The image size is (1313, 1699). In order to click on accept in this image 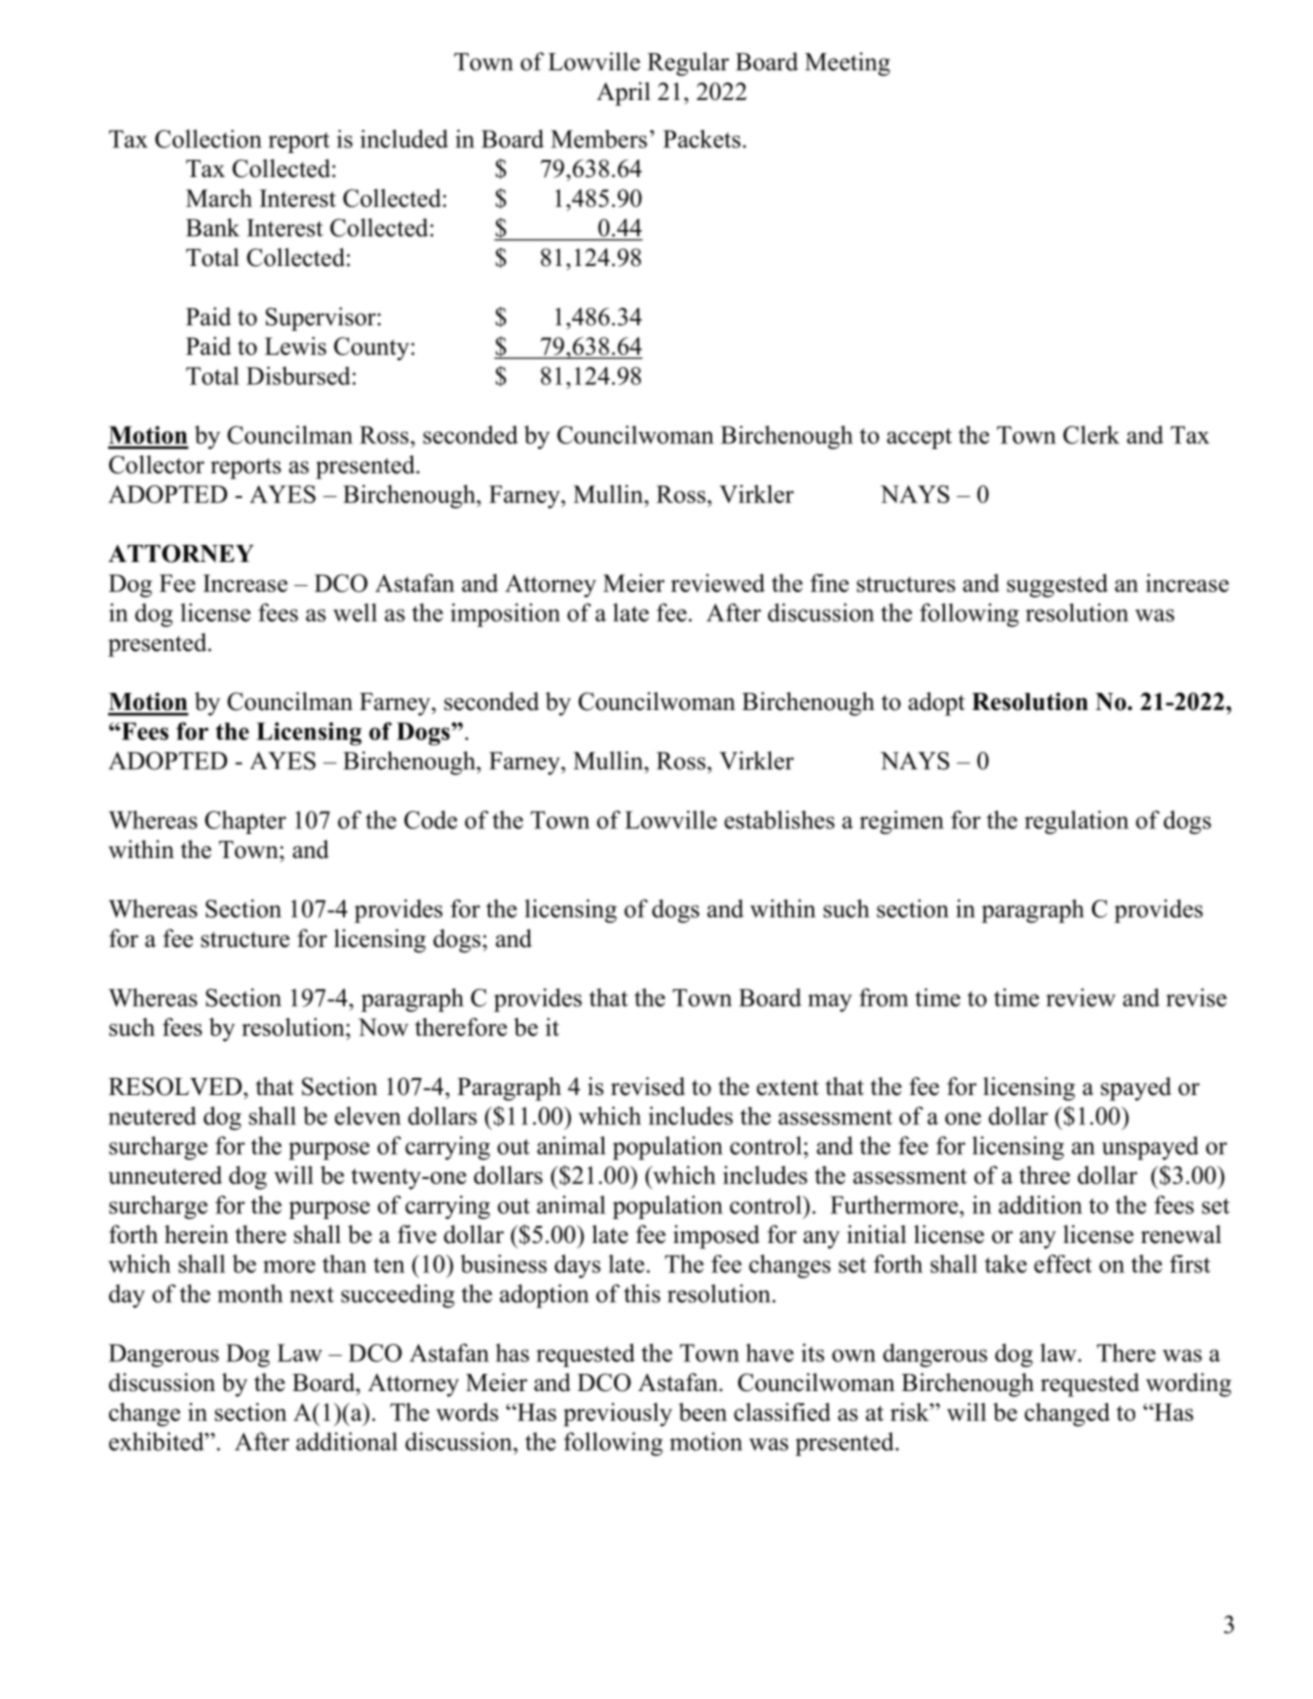, I will do `click(919, 438)`.
